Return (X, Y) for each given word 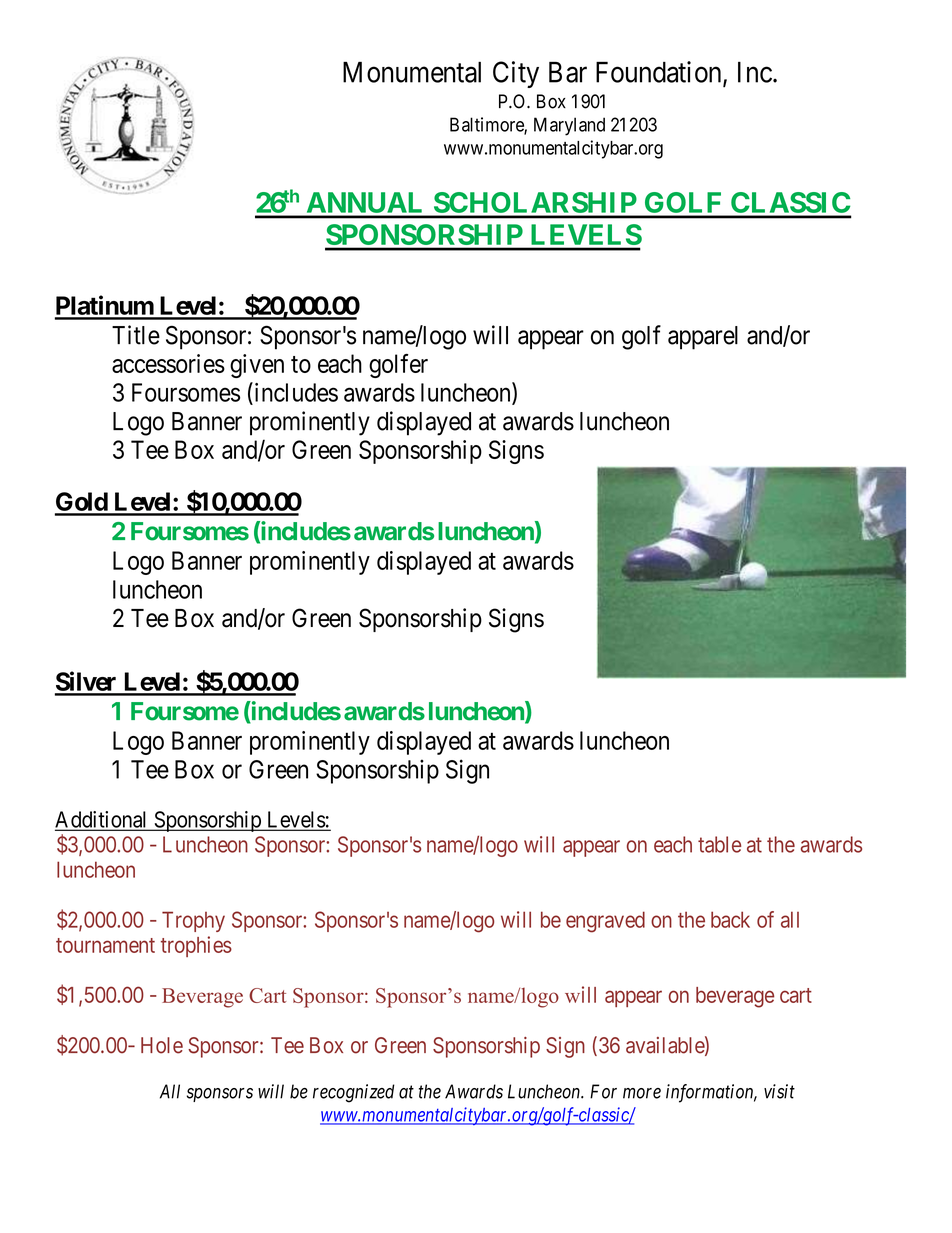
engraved (605, 922)
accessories (168, 363)
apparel (703, 338)
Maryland (569, 126)
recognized (354, 1093)
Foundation (660, 73)
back (730, 919)
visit (779, 1091)
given (257, 366)
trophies (196, 946)
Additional (102, 820)
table (719, 844)
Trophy (193, 921)
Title (136, 335)
